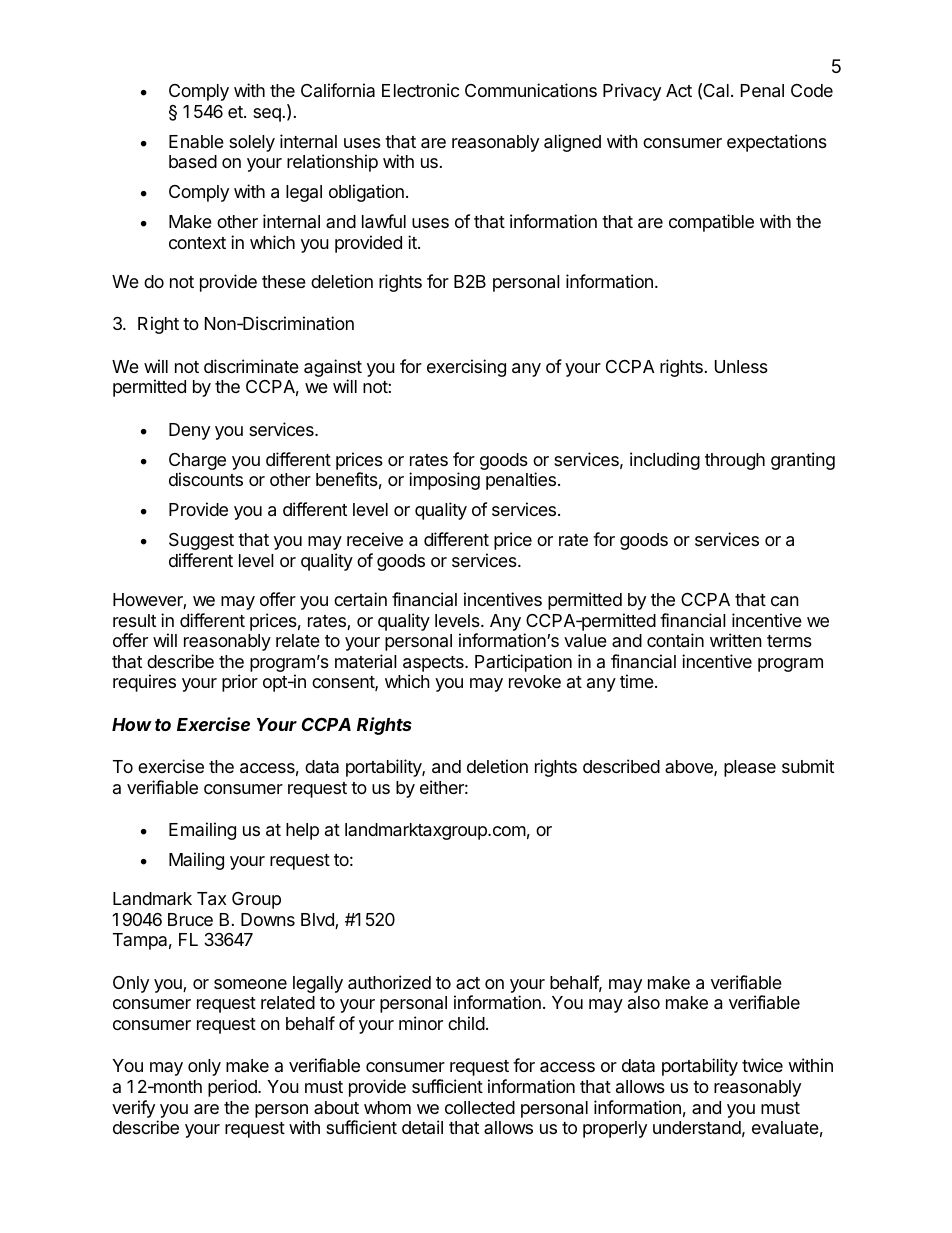 This screenshot has height=1233, width=952. What do you see at coordinates (420, 90) in the screenshot?
I see `Electronic` at bounding box center [420, 90].
